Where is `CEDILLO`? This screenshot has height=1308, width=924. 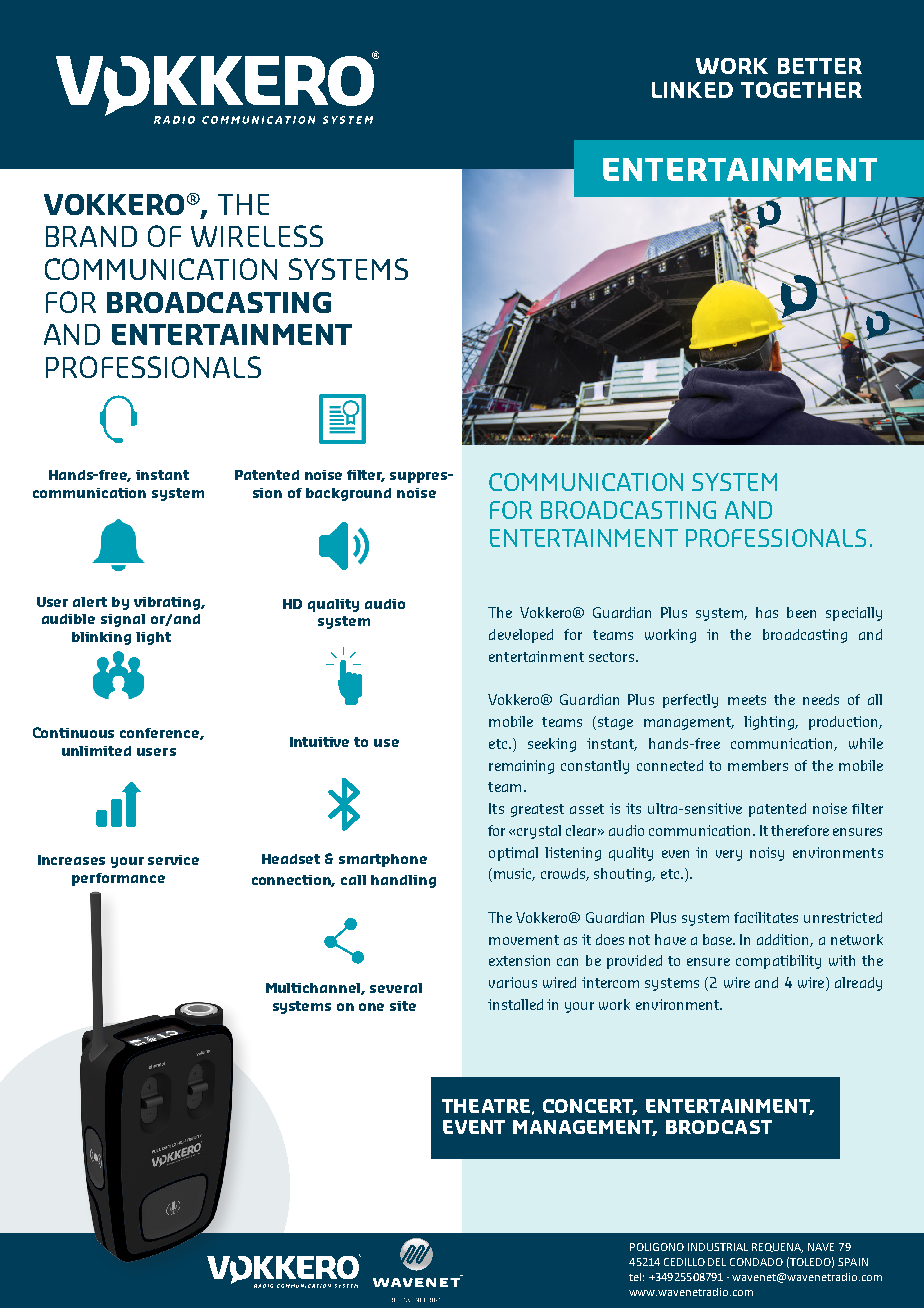 CEDILLO is located at coordinates (684, 1262).
